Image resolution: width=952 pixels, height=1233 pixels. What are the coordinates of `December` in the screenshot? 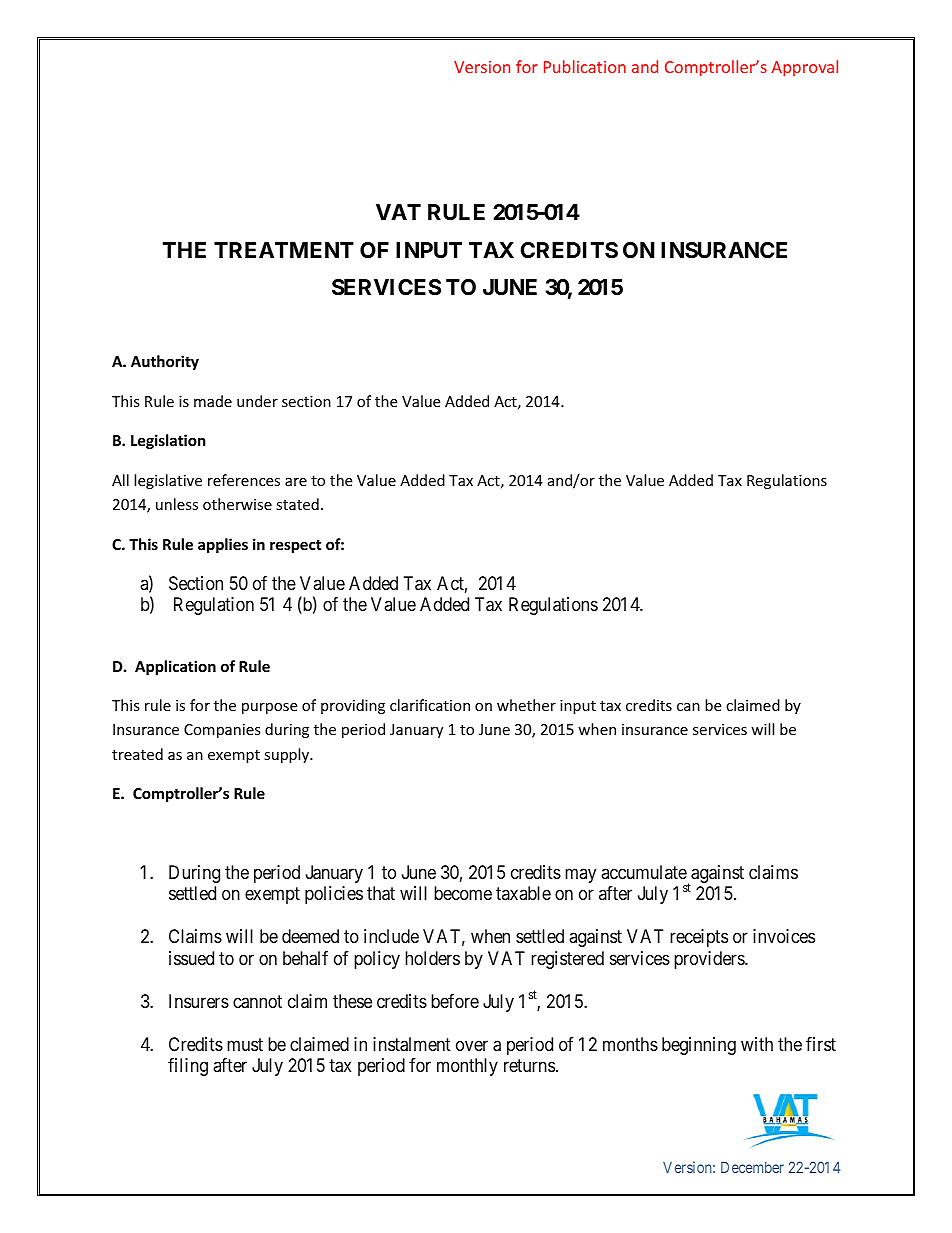 It's located at (752, 1167).
